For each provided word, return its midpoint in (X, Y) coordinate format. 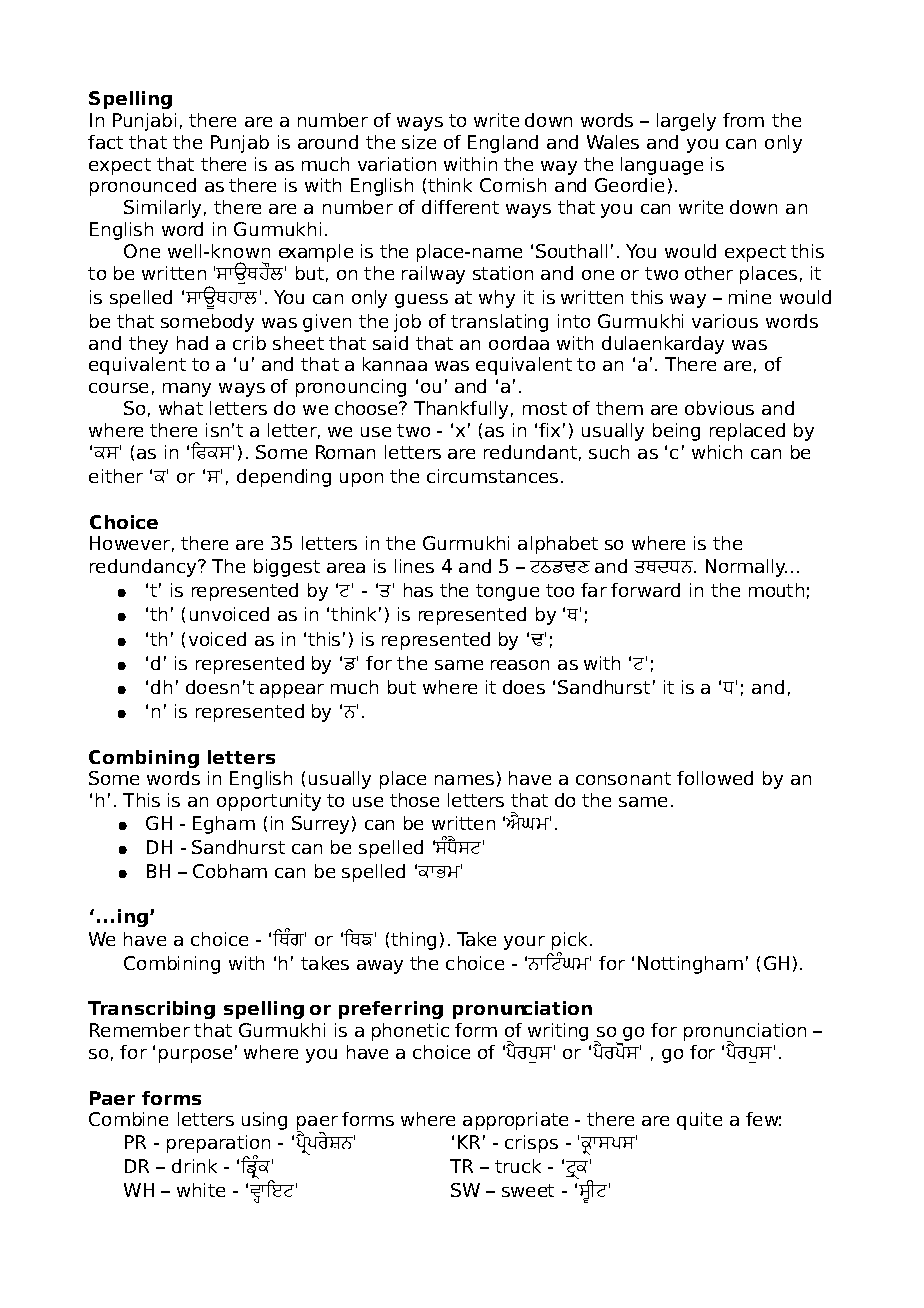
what (181, 408)
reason (520, 665)
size (419, 142)
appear (292, 691)
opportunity (269, 802)
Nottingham (690, 965)
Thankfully (461, 410)
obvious (719, 408)
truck (518, 1166)
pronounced (143, 187)
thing (413, 941)
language (662, 166)
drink (194, 1166)
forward (645, 590)
